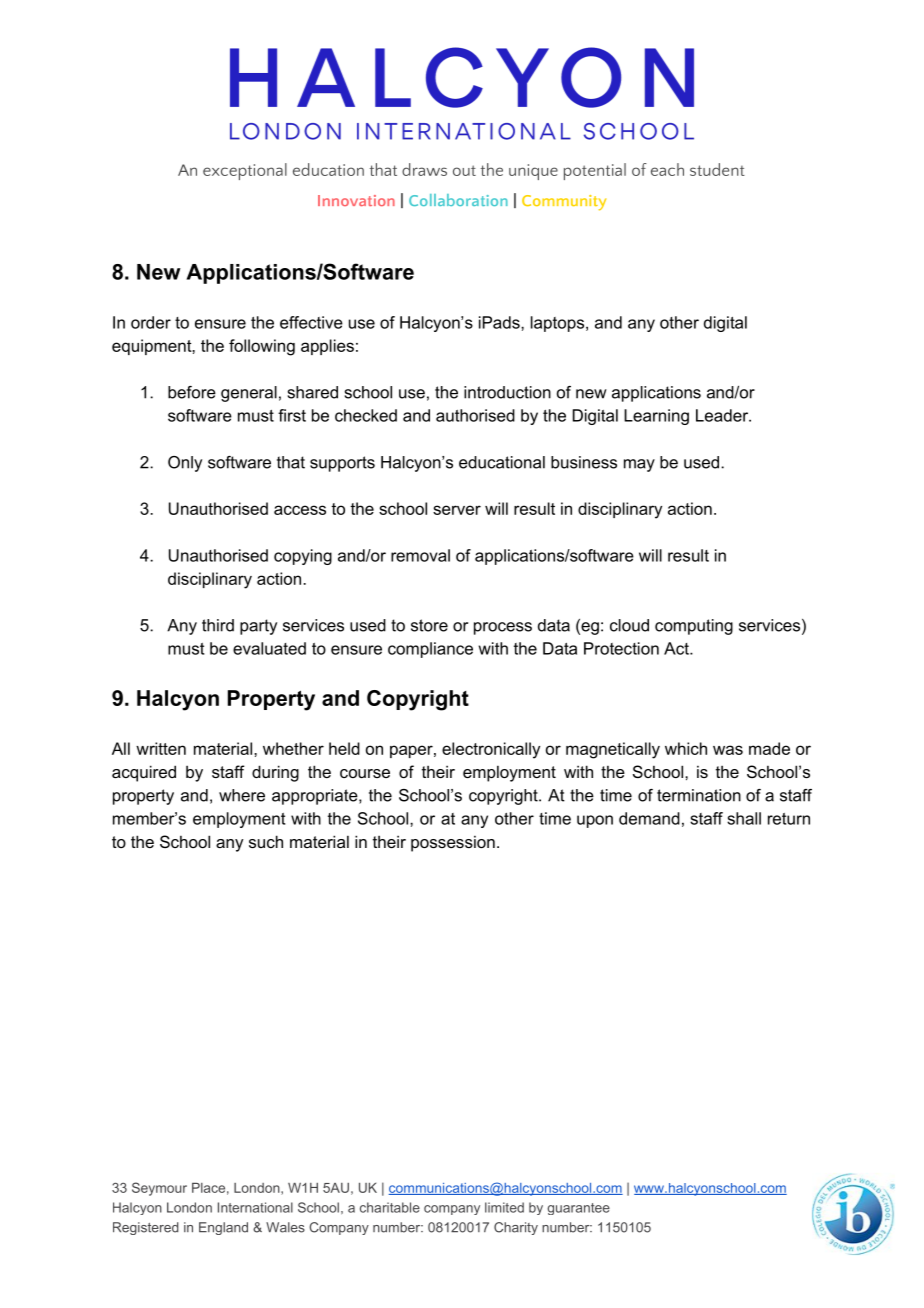 The image size is (924, 1308). Describe the element at coordinates (266, 841) in the screenshot. I see `such` at that location.
